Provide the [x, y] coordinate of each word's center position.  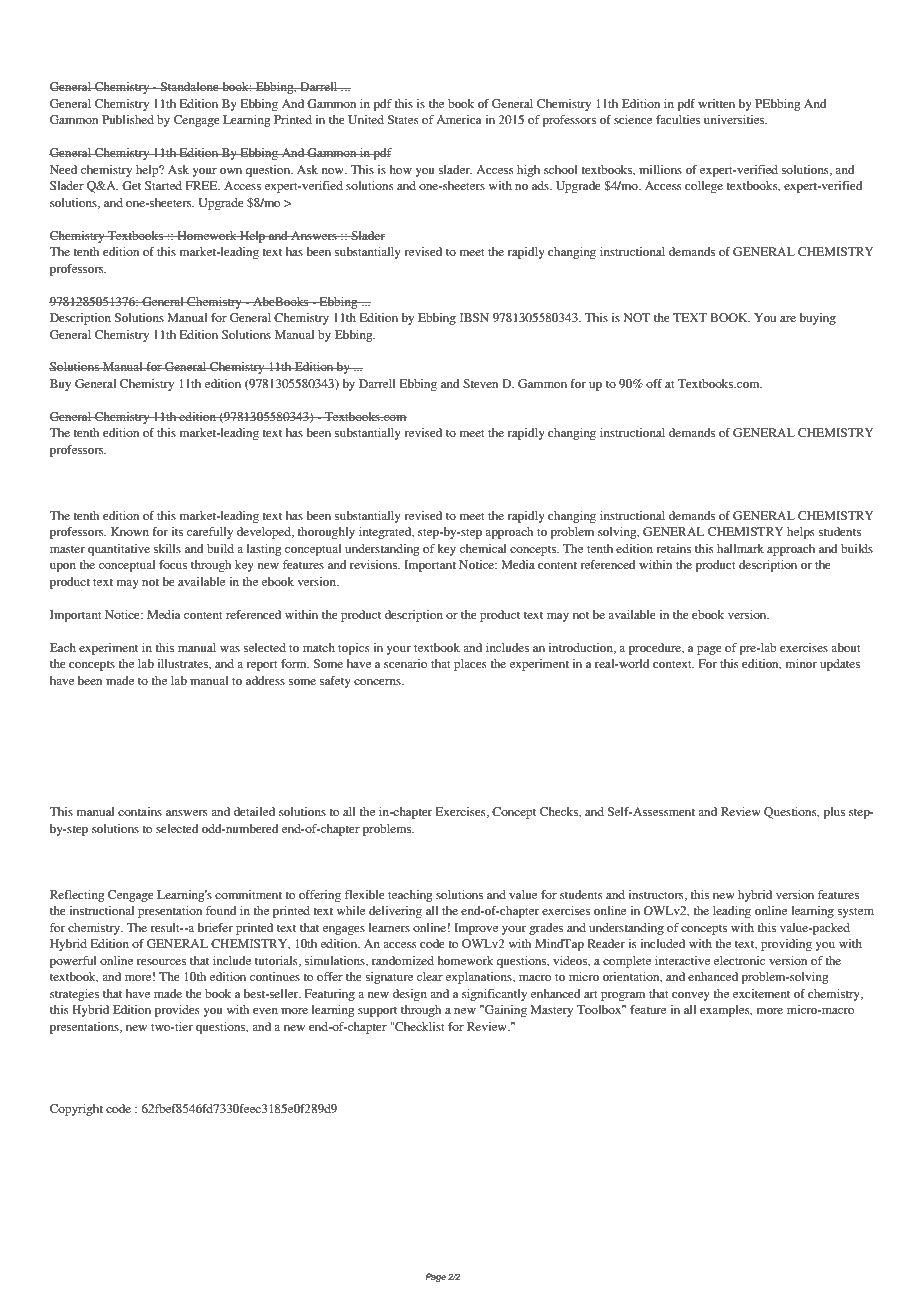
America [459, 119]
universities [735, 119]
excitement [761, 993]
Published [128, 119]
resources [161, 962]
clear [430, 976]
